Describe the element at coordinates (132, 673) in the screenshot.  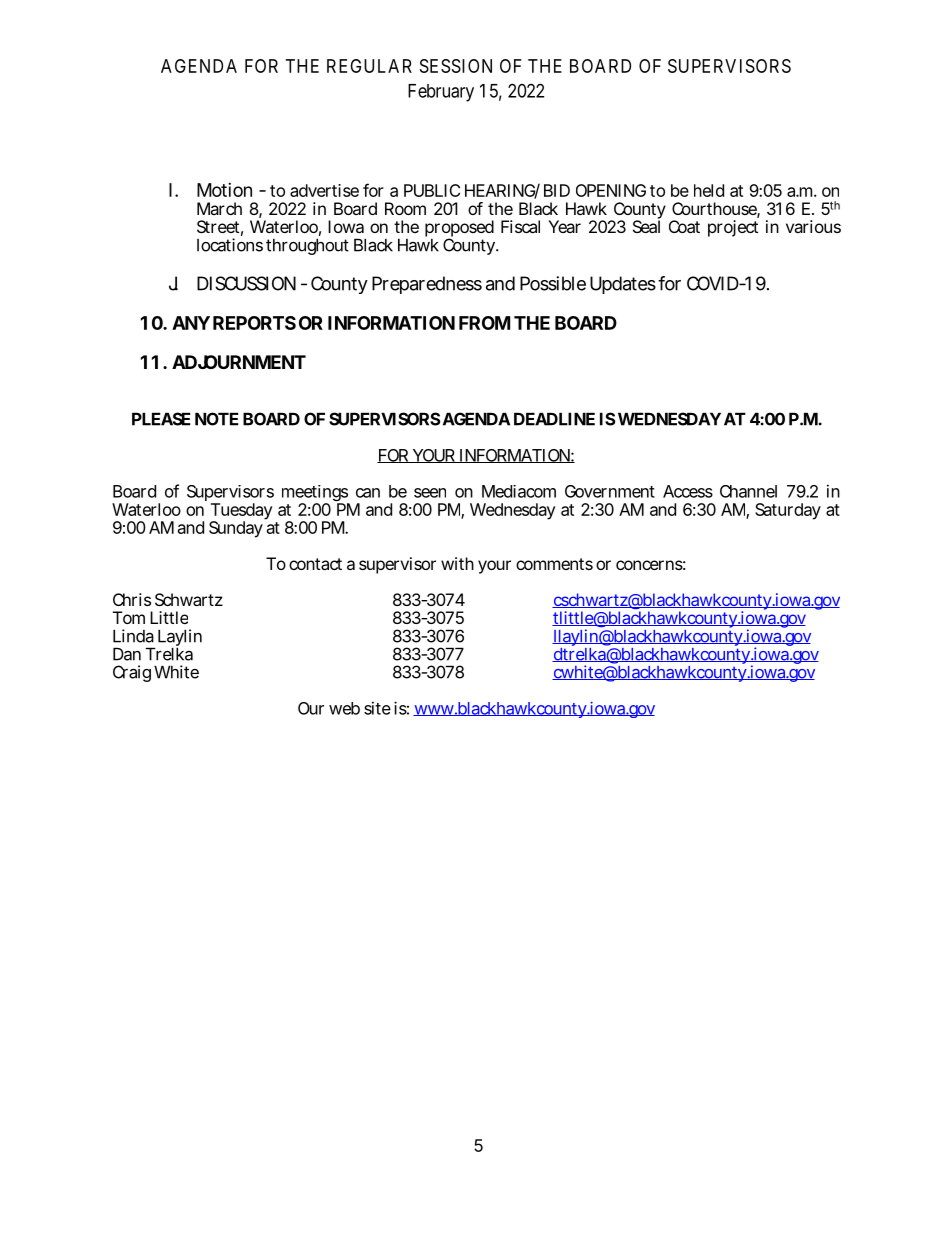
I see `Craig` at that location.
